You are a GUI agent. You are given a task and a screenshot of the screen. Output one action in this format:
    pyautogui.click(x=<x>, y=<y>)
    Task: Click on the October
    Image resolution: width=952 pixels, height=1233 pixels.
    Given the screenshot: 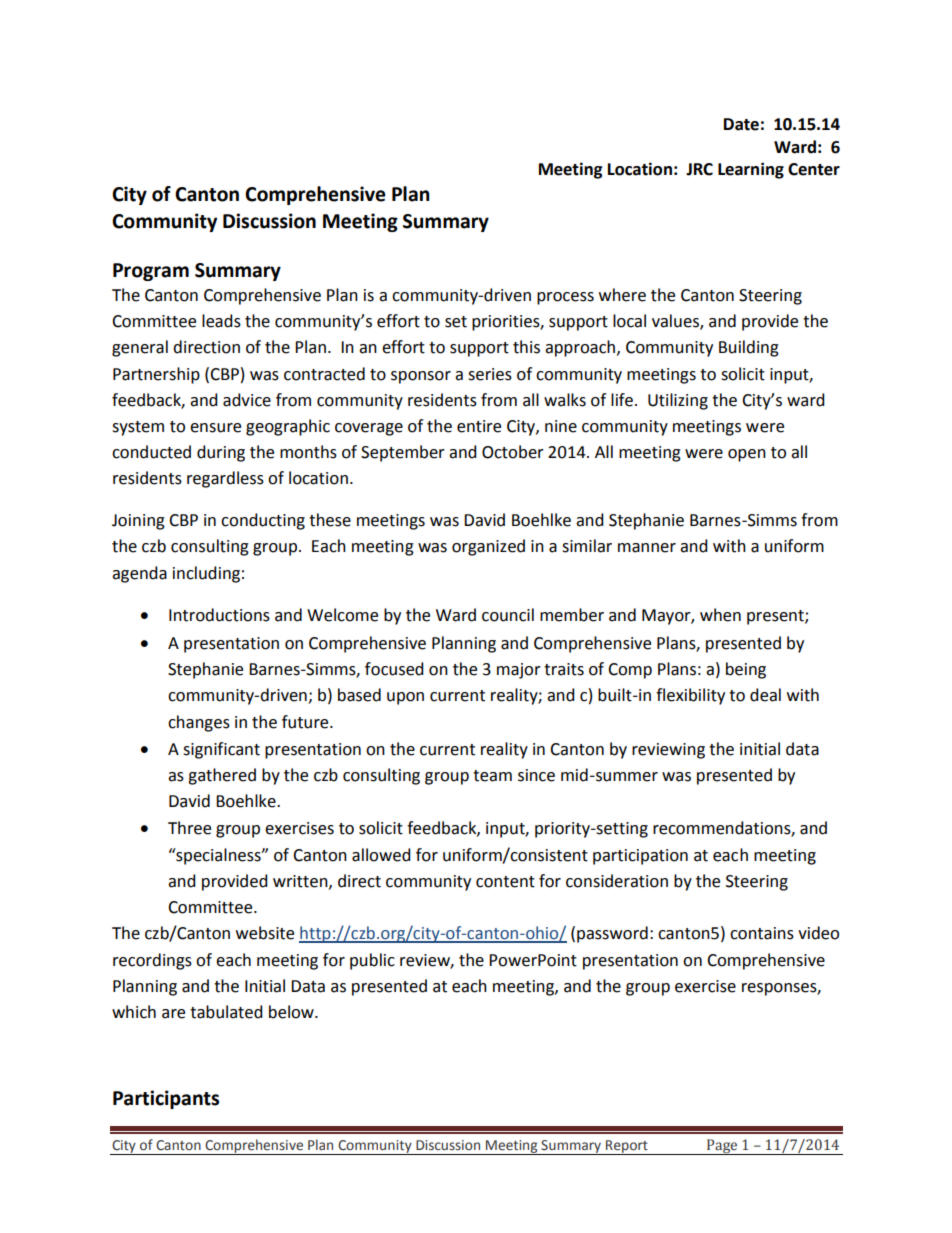 What is the action you would take?
    pyautogui.click(x=513, y=452)
